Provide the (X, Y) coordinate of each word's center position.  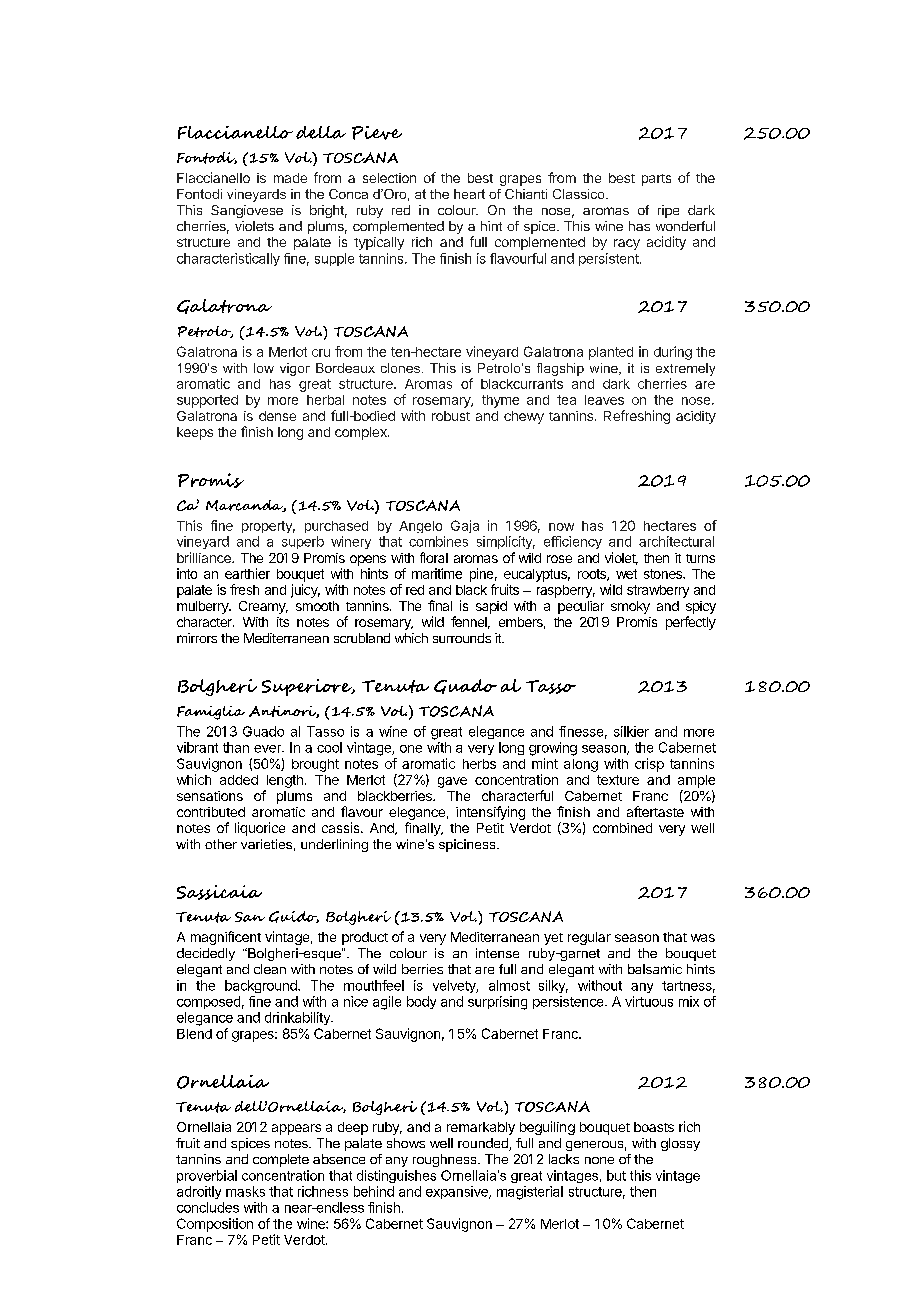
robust (451, 416)
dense (277, 416)
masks (245, 1191)
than (236, 747)
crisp (649, 765)
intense (497, 953)
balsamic (655, 969)
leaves (604, 400)
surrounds (462, 638)
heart (469, 194)
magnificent (226, 938)
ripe (668, 211)
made (290, 178)
